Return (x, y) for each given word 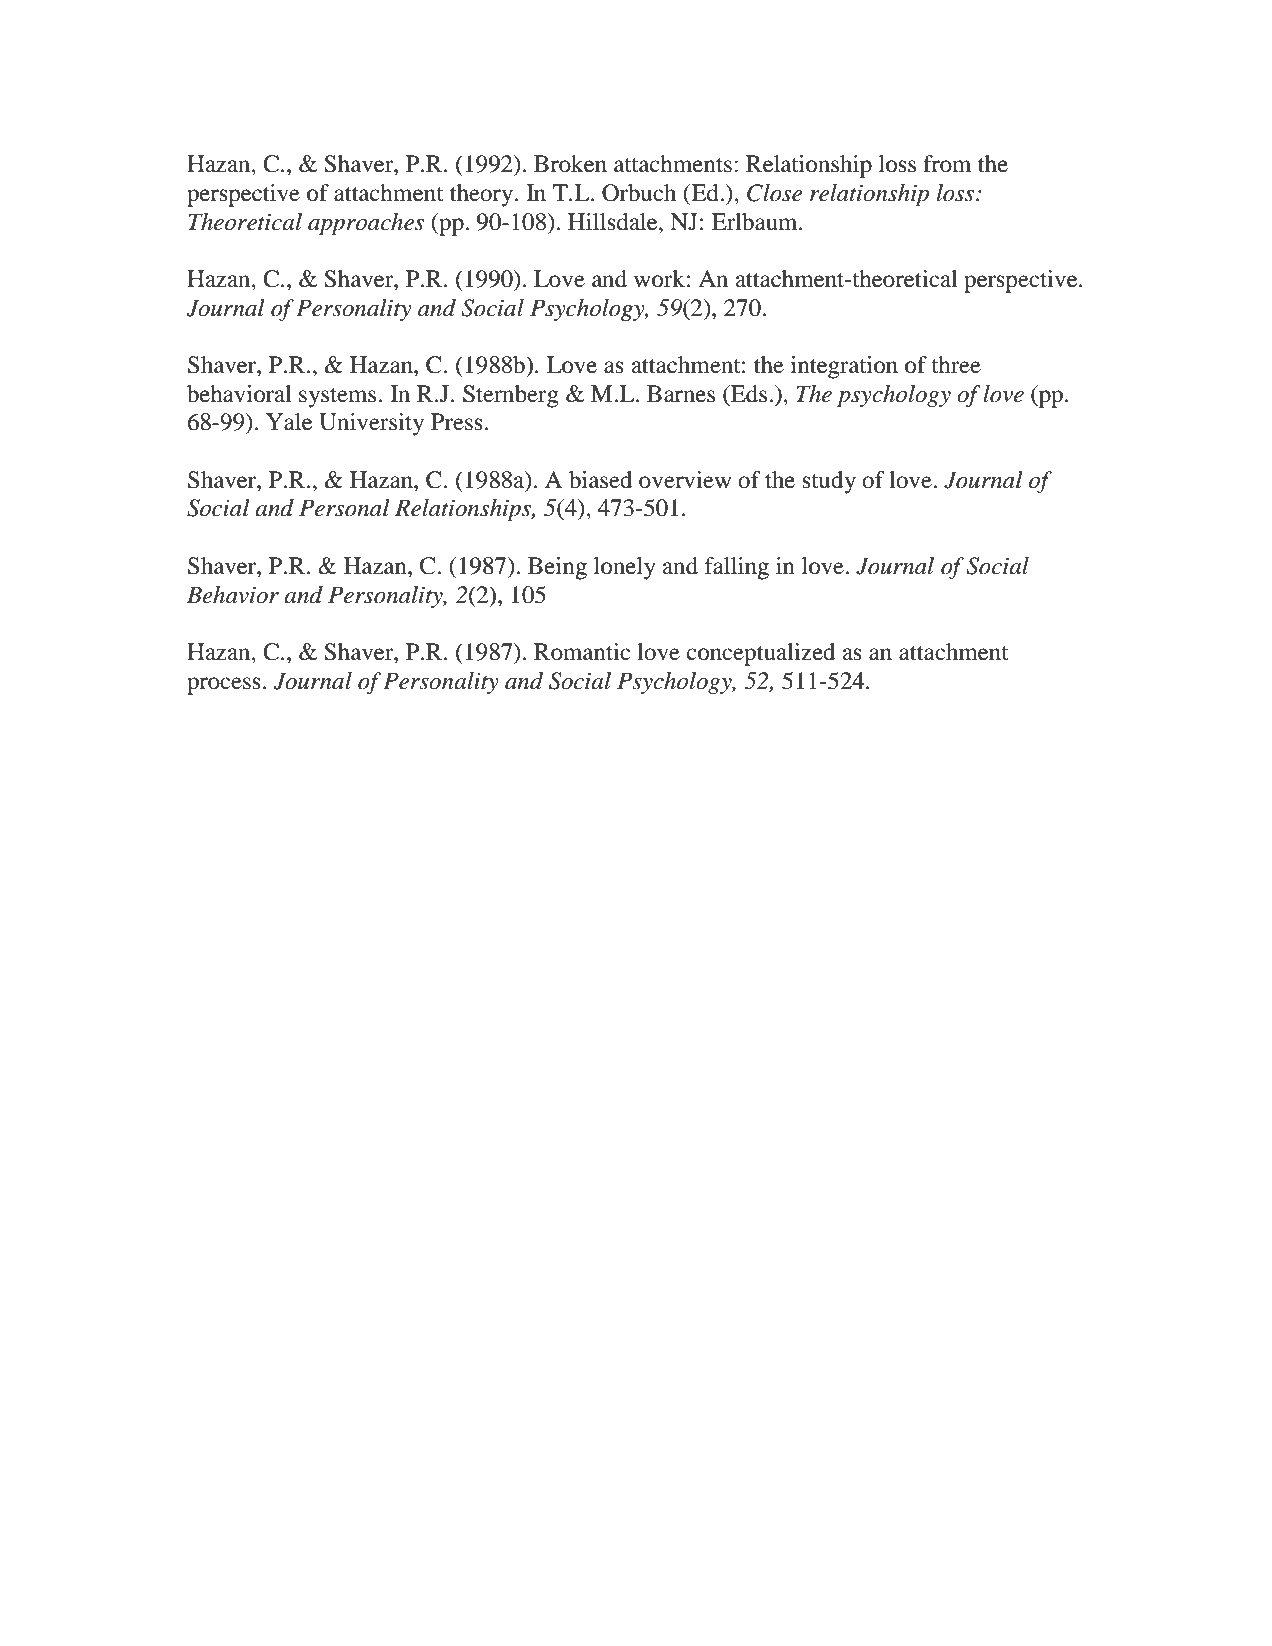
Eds (749, 394)
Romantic (582, 652)
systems (337, 398)
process (224, 686)
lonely (625, 568)
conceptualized (761, 654)
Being (557, 568)
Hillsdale (614, 222)
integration (844, 367)
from (947, 164)
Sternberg (511, 396)
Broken (570, 164)
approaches (366, 224)
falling (737, 568)
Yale (289, 422)
